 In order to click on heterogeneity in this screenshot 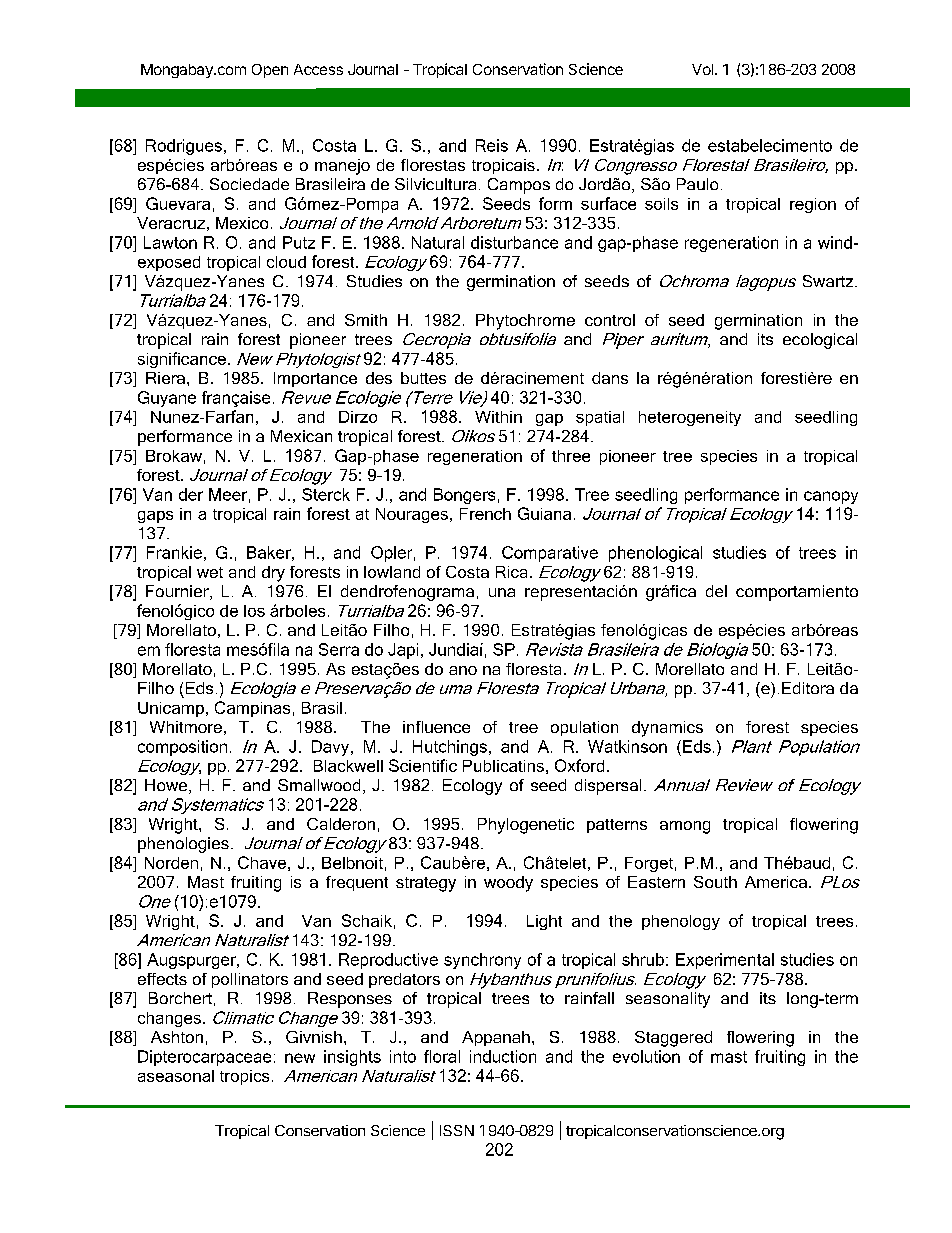, I will do `click(690, 418)`.
